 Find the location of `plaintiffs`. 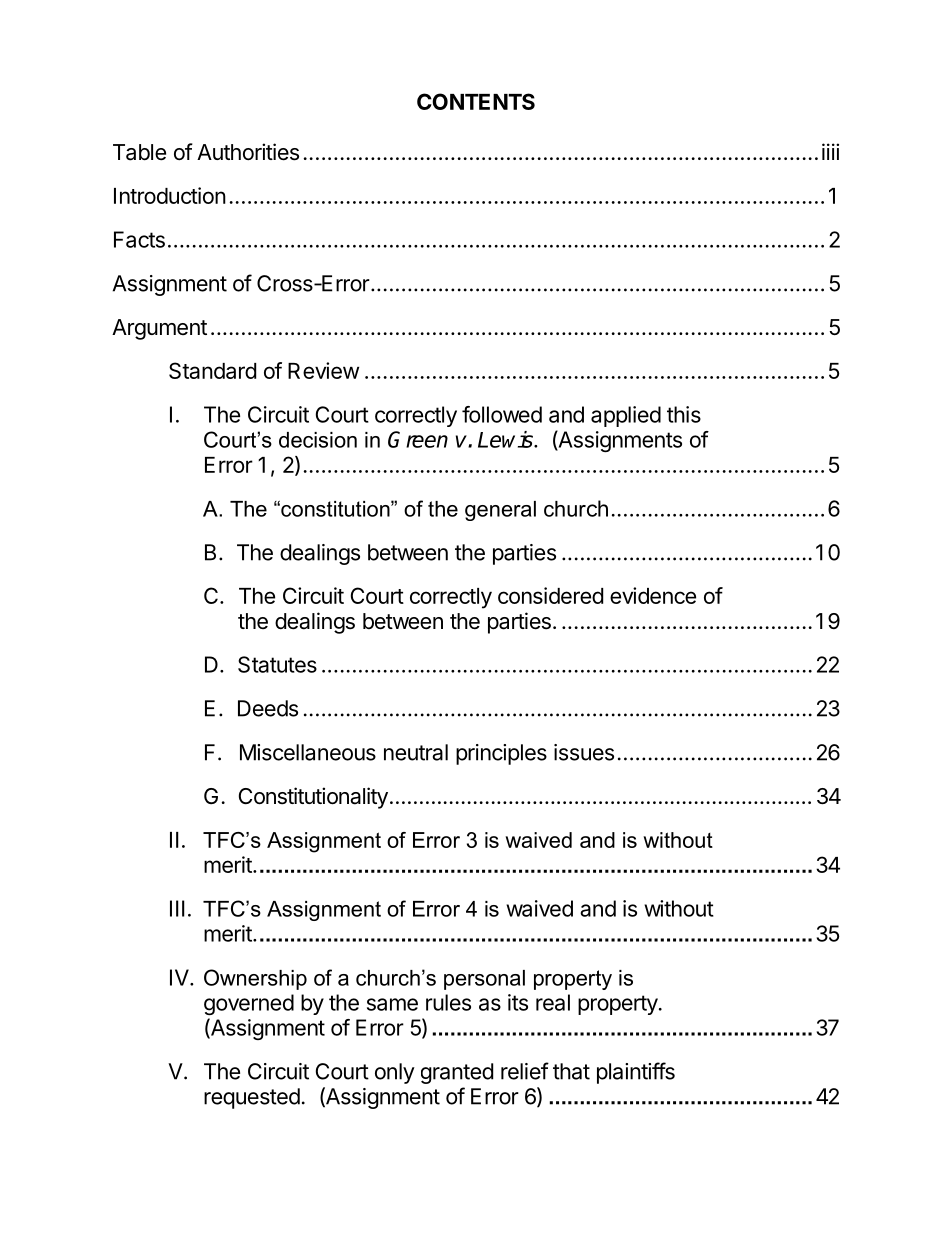

plaintiffs is located at coordinates (636, 1073).
